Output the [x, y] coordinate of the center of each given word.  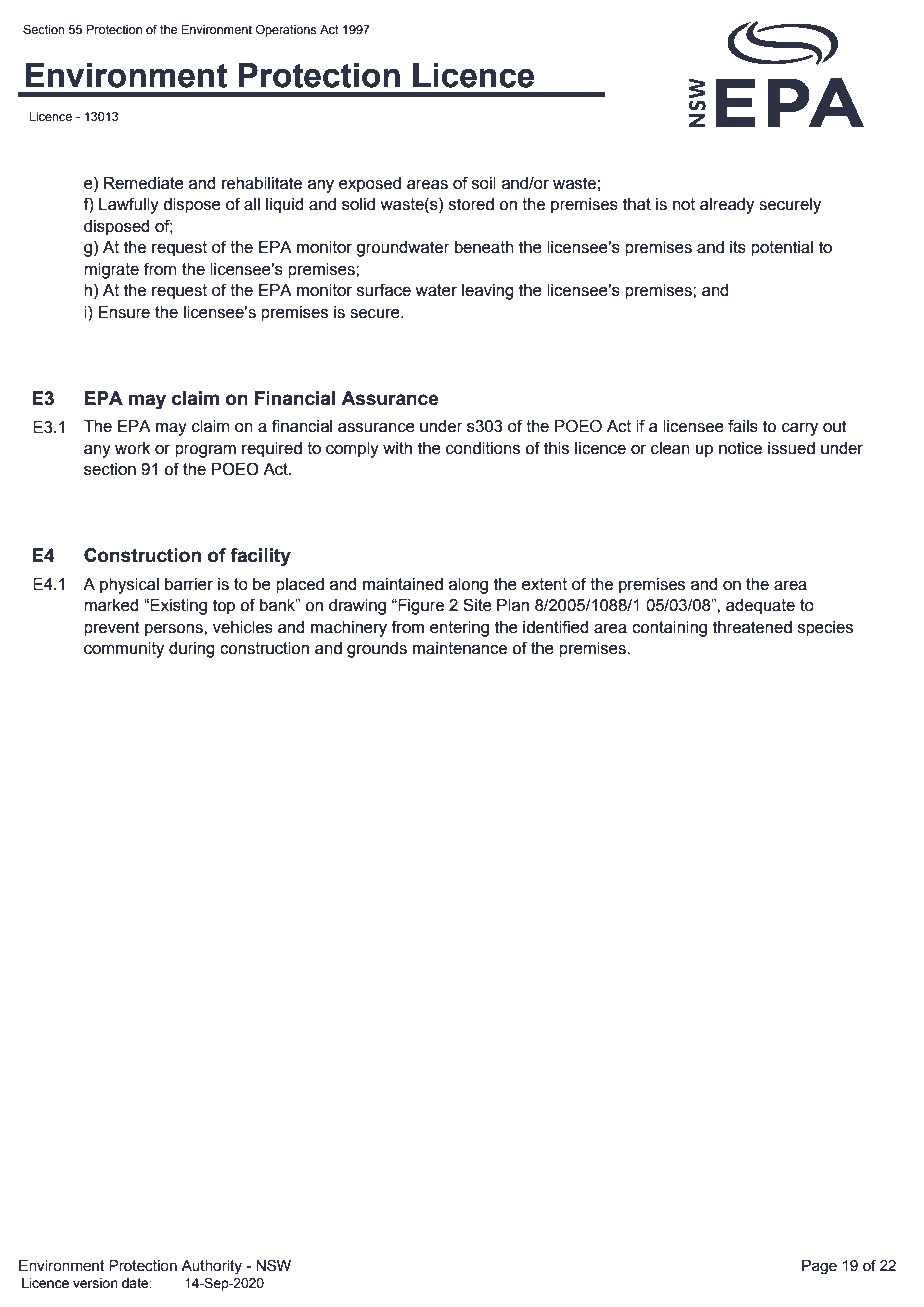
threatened [752, 627]
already [727, 206]
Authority [211, 1267]
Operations [286, 30]
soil [484, 183]
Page [819, 1267]
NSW [273, 1265]
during [192, 650]
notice [740, 448]
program [205, 451]
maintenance [460, 648]
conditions [483, 448]
